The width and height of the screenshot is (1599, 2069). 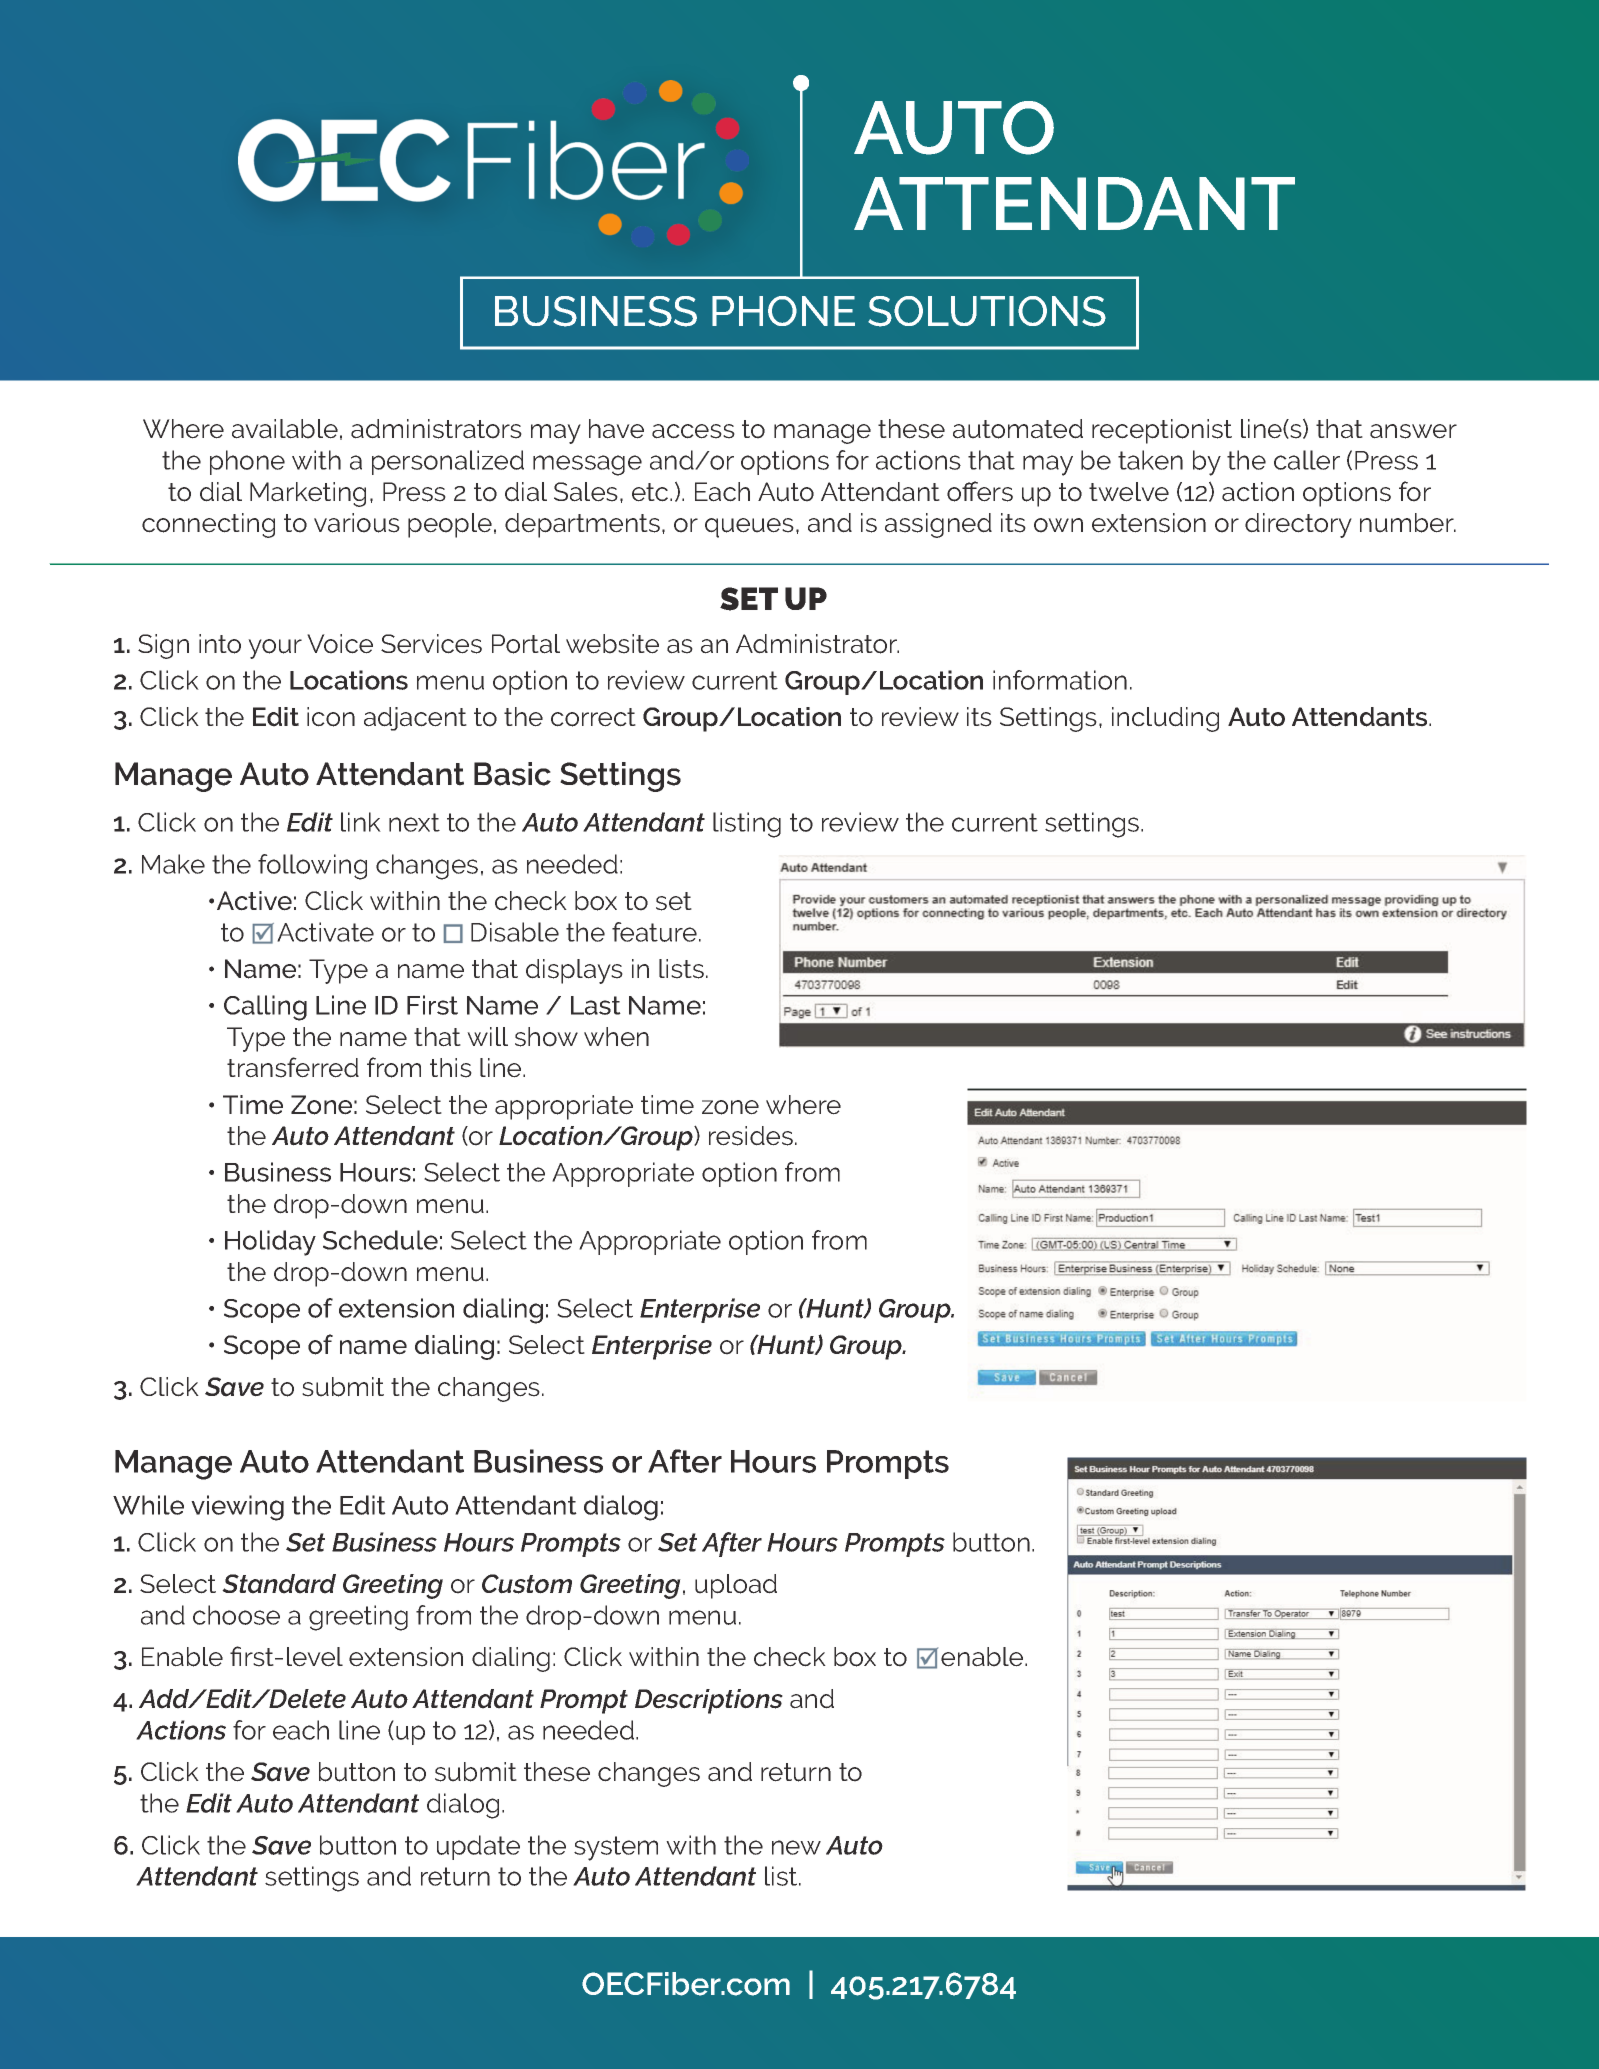 I want to click on Activate, so click(x=325, y=932).
